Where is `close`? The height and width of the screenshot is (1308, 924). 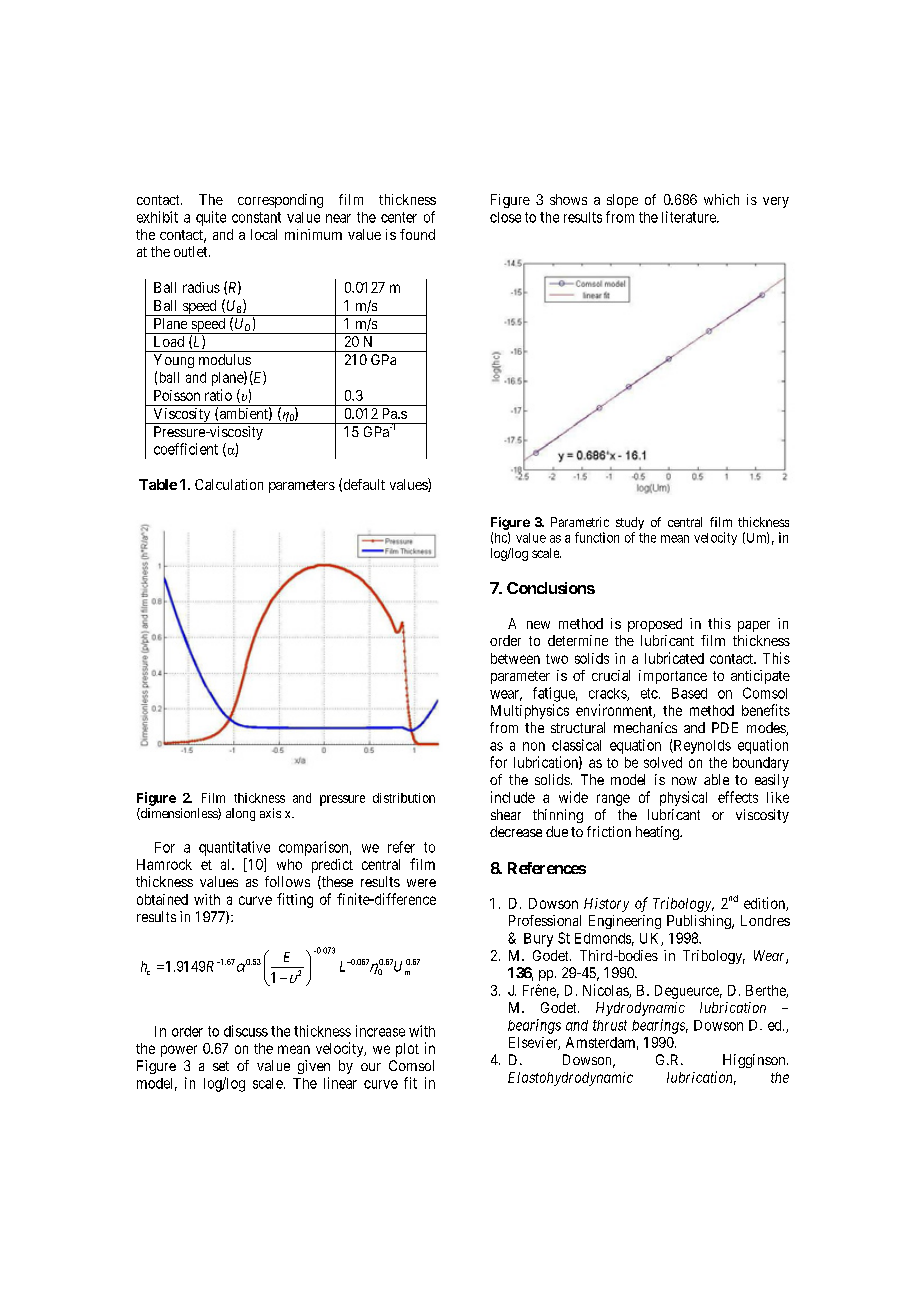 close is located at coordinates (505, 217).
